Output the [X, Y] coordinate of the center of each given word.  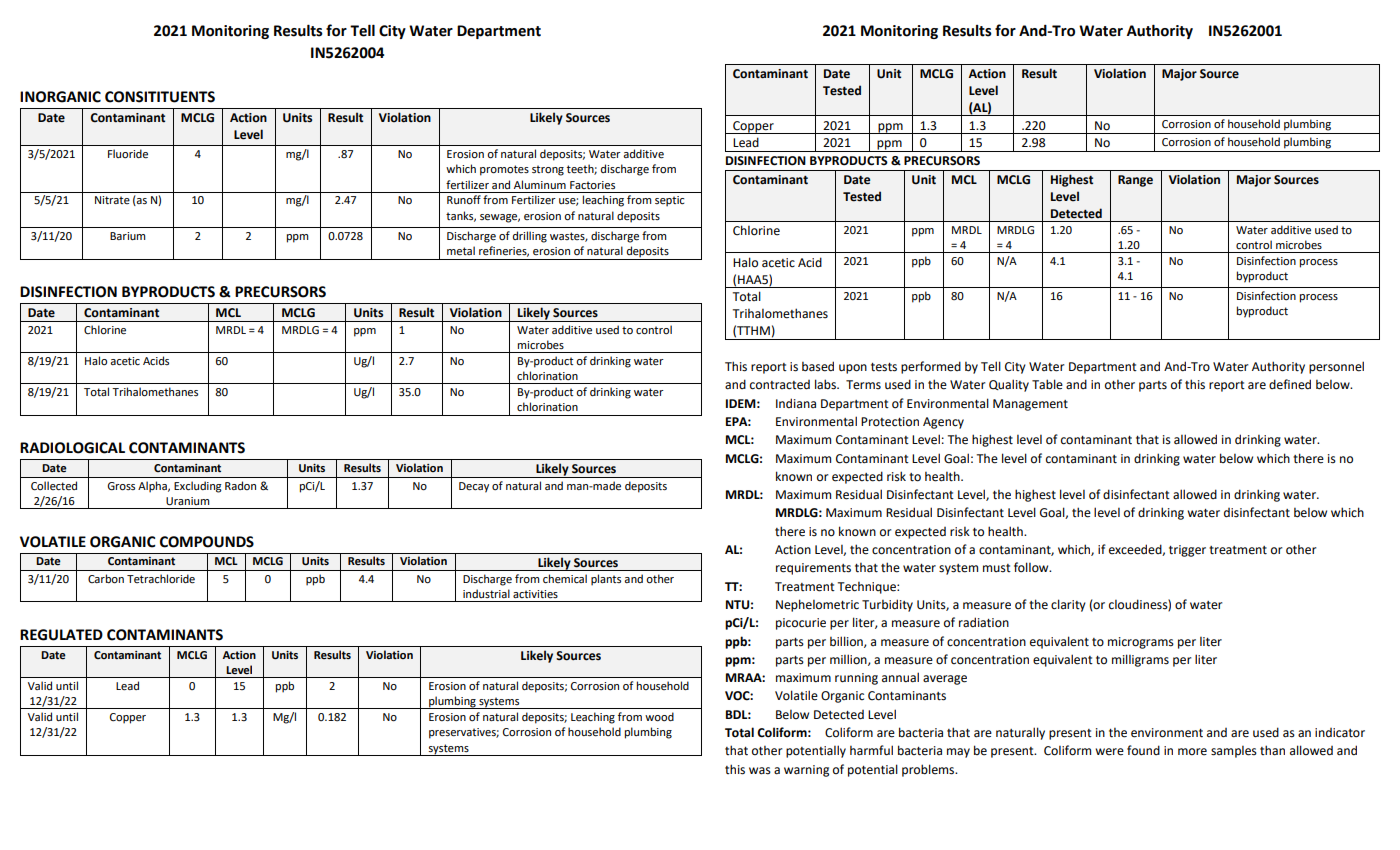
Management [1030, 405]
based [818, 366]
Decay [474, 487]
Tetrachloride [161, 579]
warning [806, 771]
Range [1135, 181]
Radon [240, 485]
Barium [128, 236]
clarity [1068, 605]
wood [659, 717]
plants [606, 580]
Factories [592, 185]
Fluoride [128, 154]
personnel [1336, 367]
